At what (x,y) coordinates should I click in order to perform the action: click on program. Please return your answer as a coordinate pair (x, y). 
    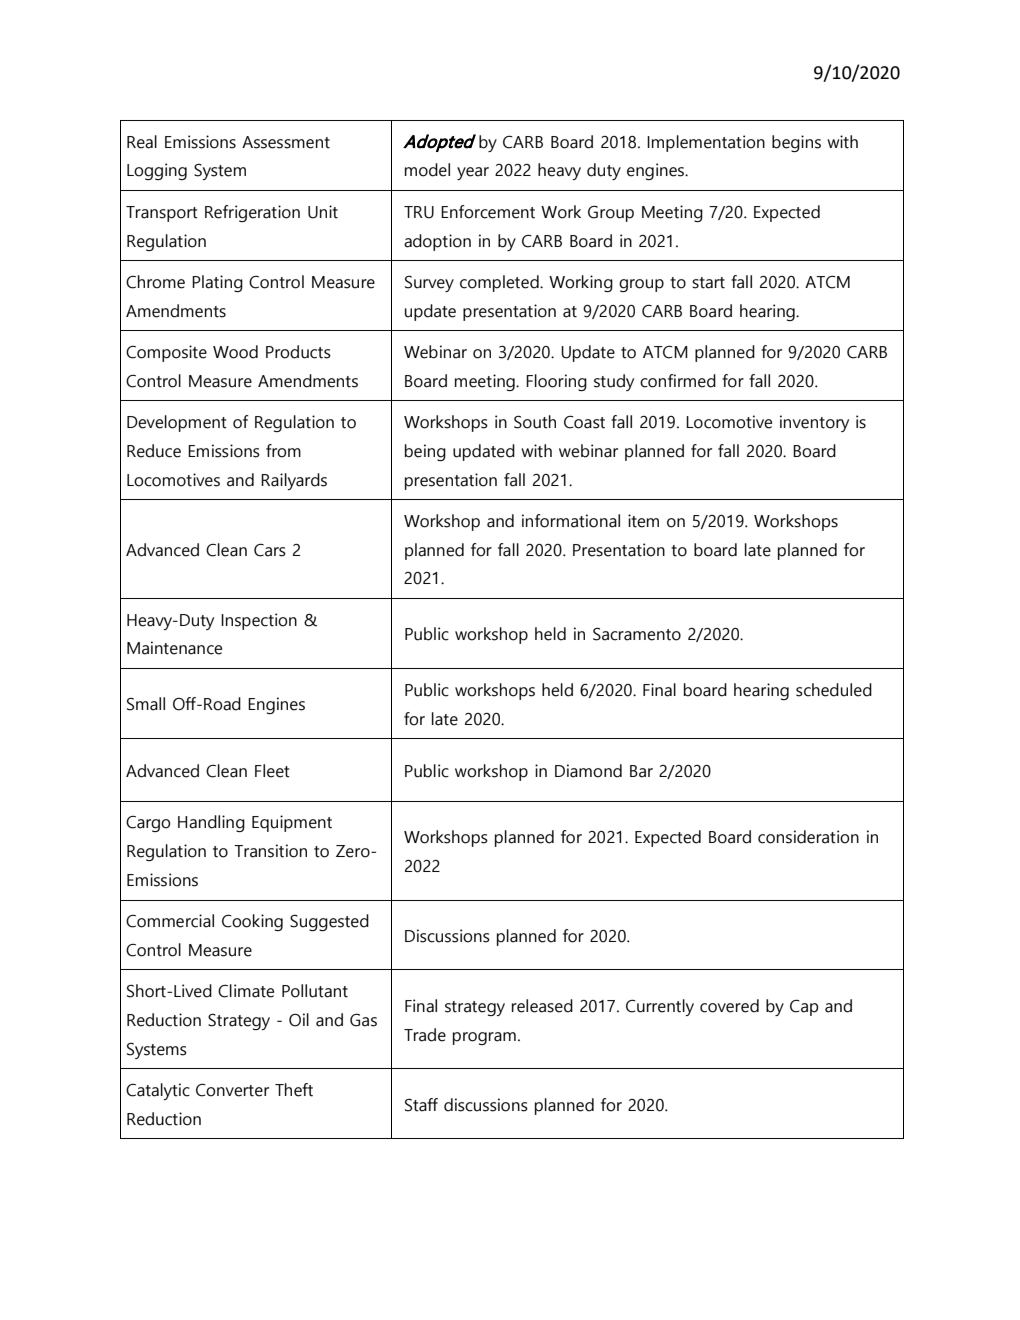
    Looking at the image, I should click on (484, 1038).
